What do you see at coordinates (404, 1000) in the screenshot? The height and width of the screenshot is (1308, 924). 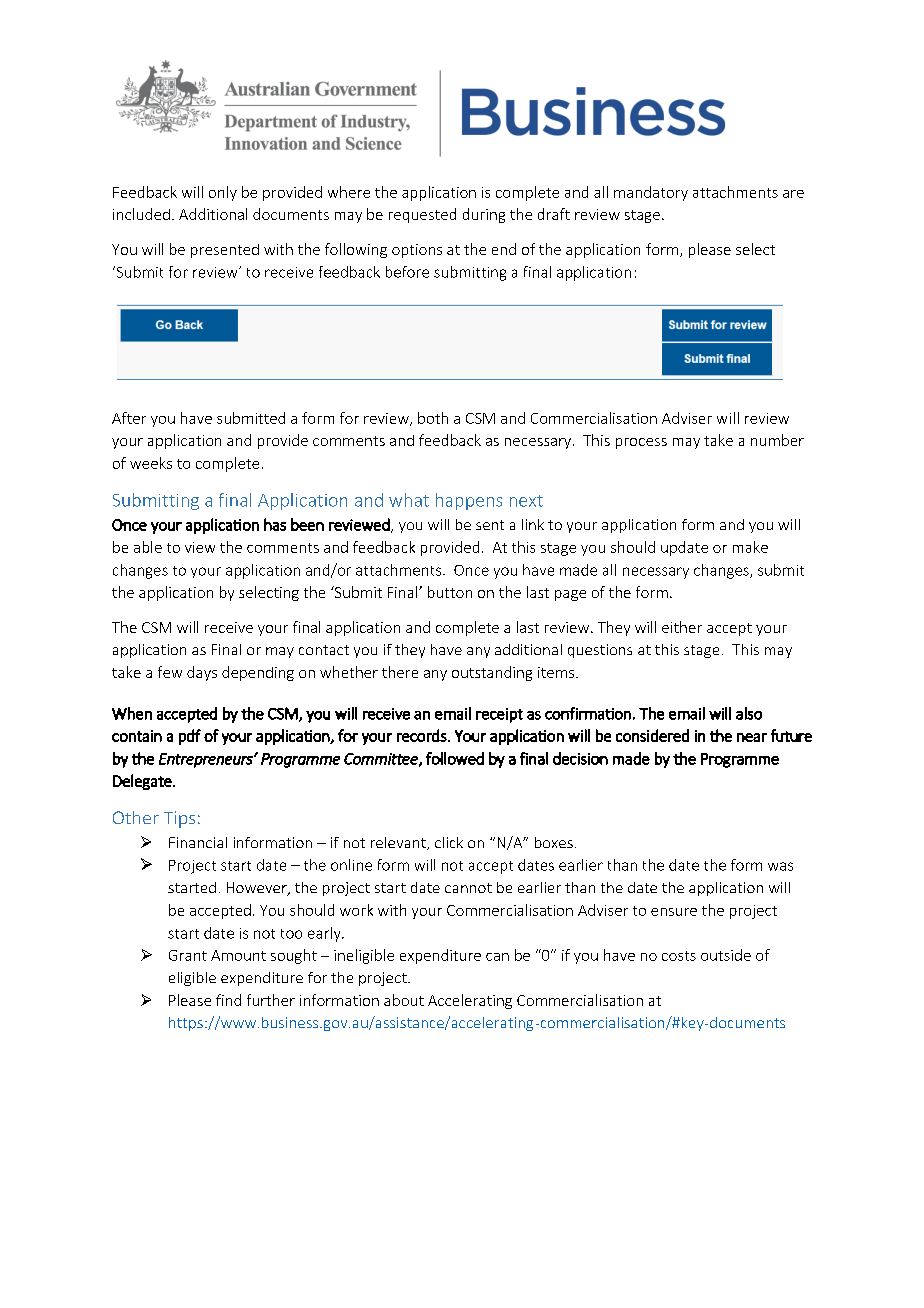 I see `about` at bounding box center [404, 1000].
